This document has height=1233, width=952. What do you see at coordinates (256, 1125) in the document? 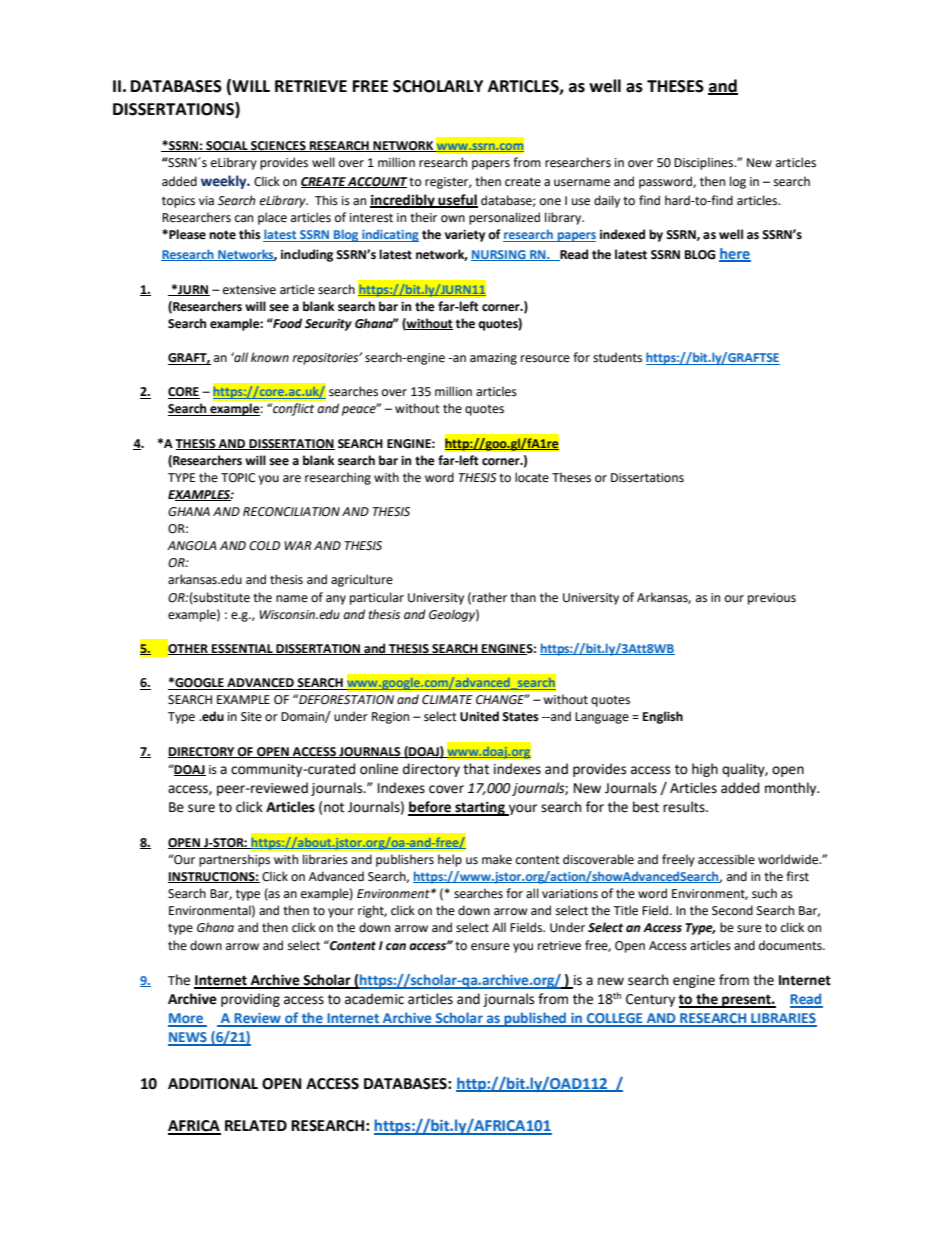
I see `RELATED` at bounding box center [256, 1125].
